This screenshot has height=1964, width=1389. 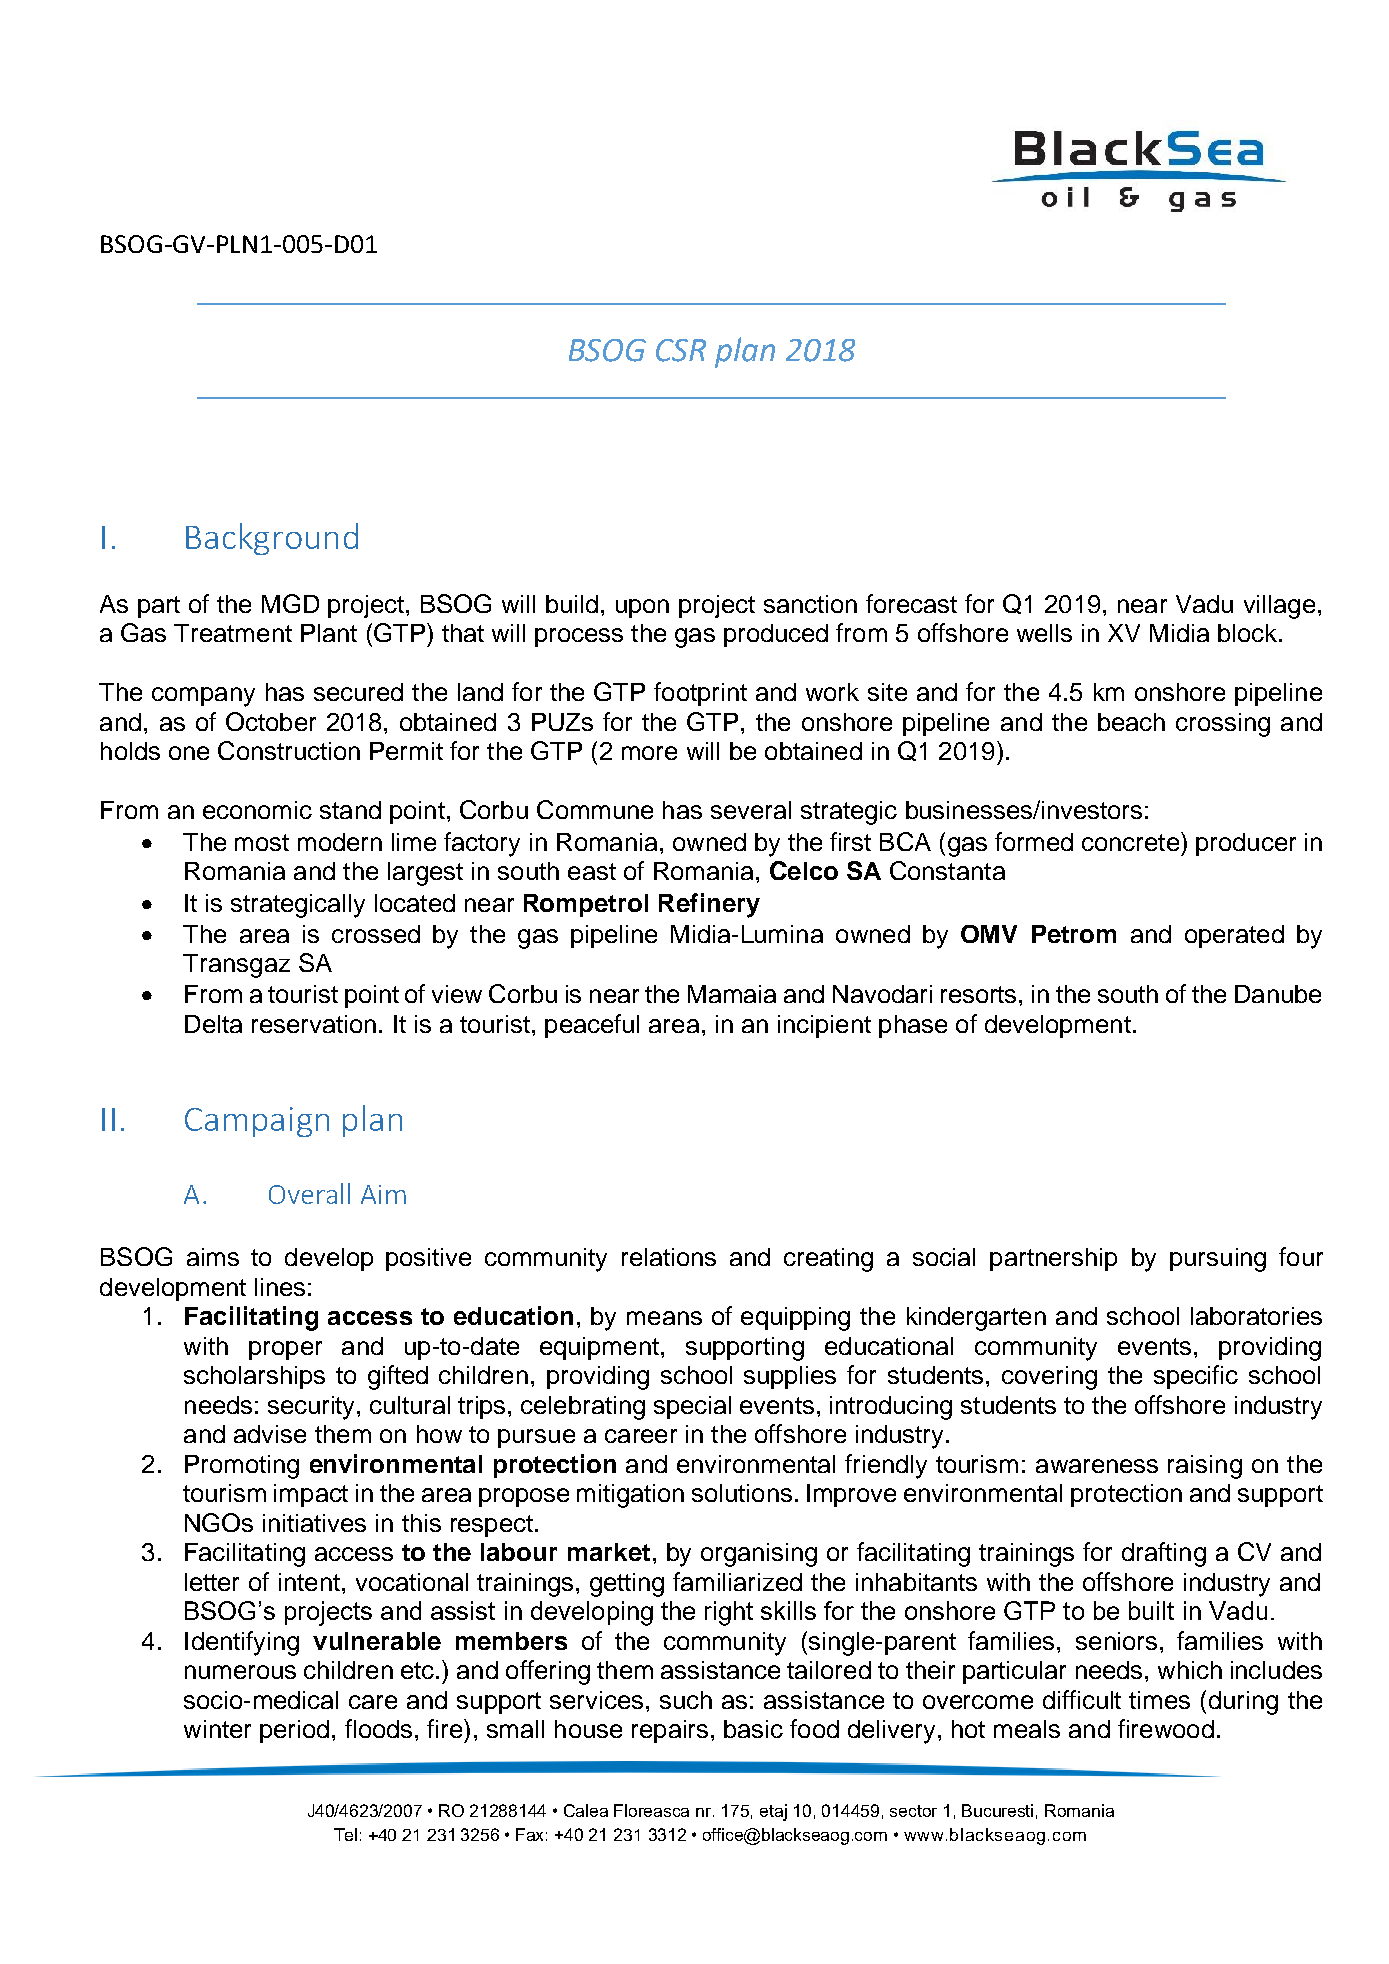 What do you see at coordinates (294, 1731) in the screenshot?
I see `period` at bounding box center [294, 1731].
